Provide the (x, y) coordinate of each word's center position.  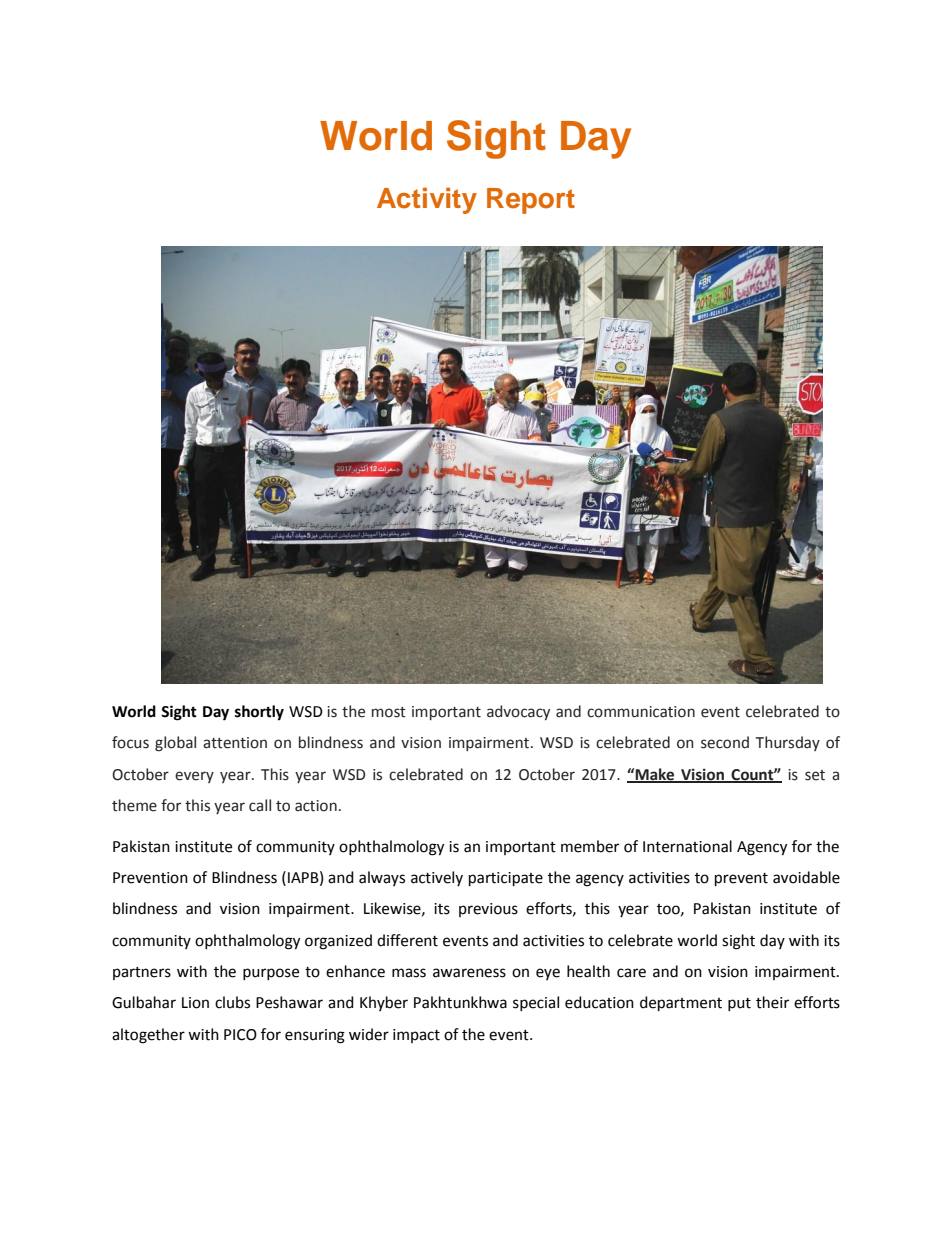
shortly (259, 713)
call (260, 805)
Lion (195, 1003)
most (389, 712)
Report (531, 201)
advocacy (518, 712)
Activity (427, 200)
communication (641, 712)
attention (235, 743)
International (687, 846)
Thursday (788, 743)
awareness (469, 973)
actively (437, 878)
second (725, 742)
